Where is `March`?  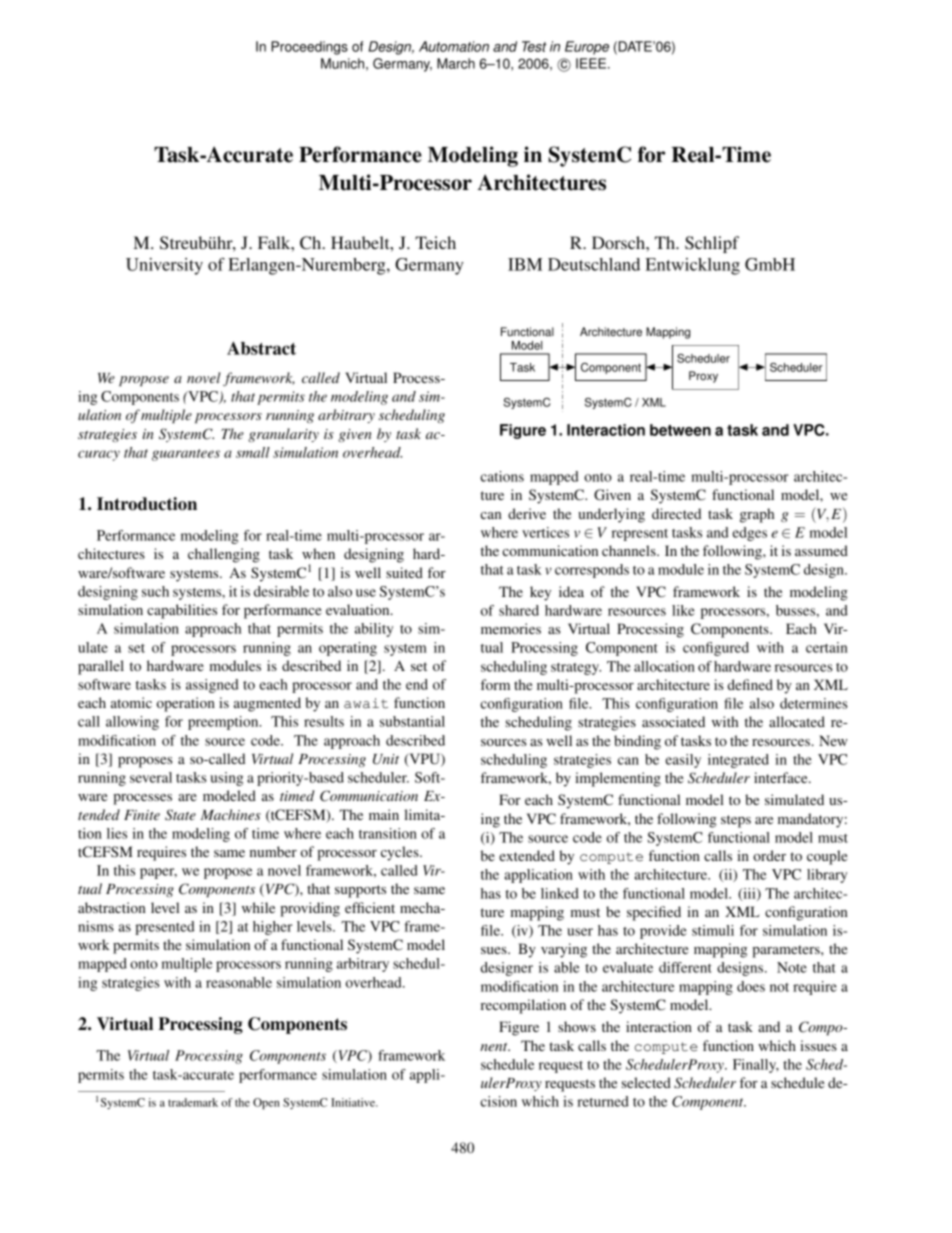
March is located at coordinates (456, 63).
